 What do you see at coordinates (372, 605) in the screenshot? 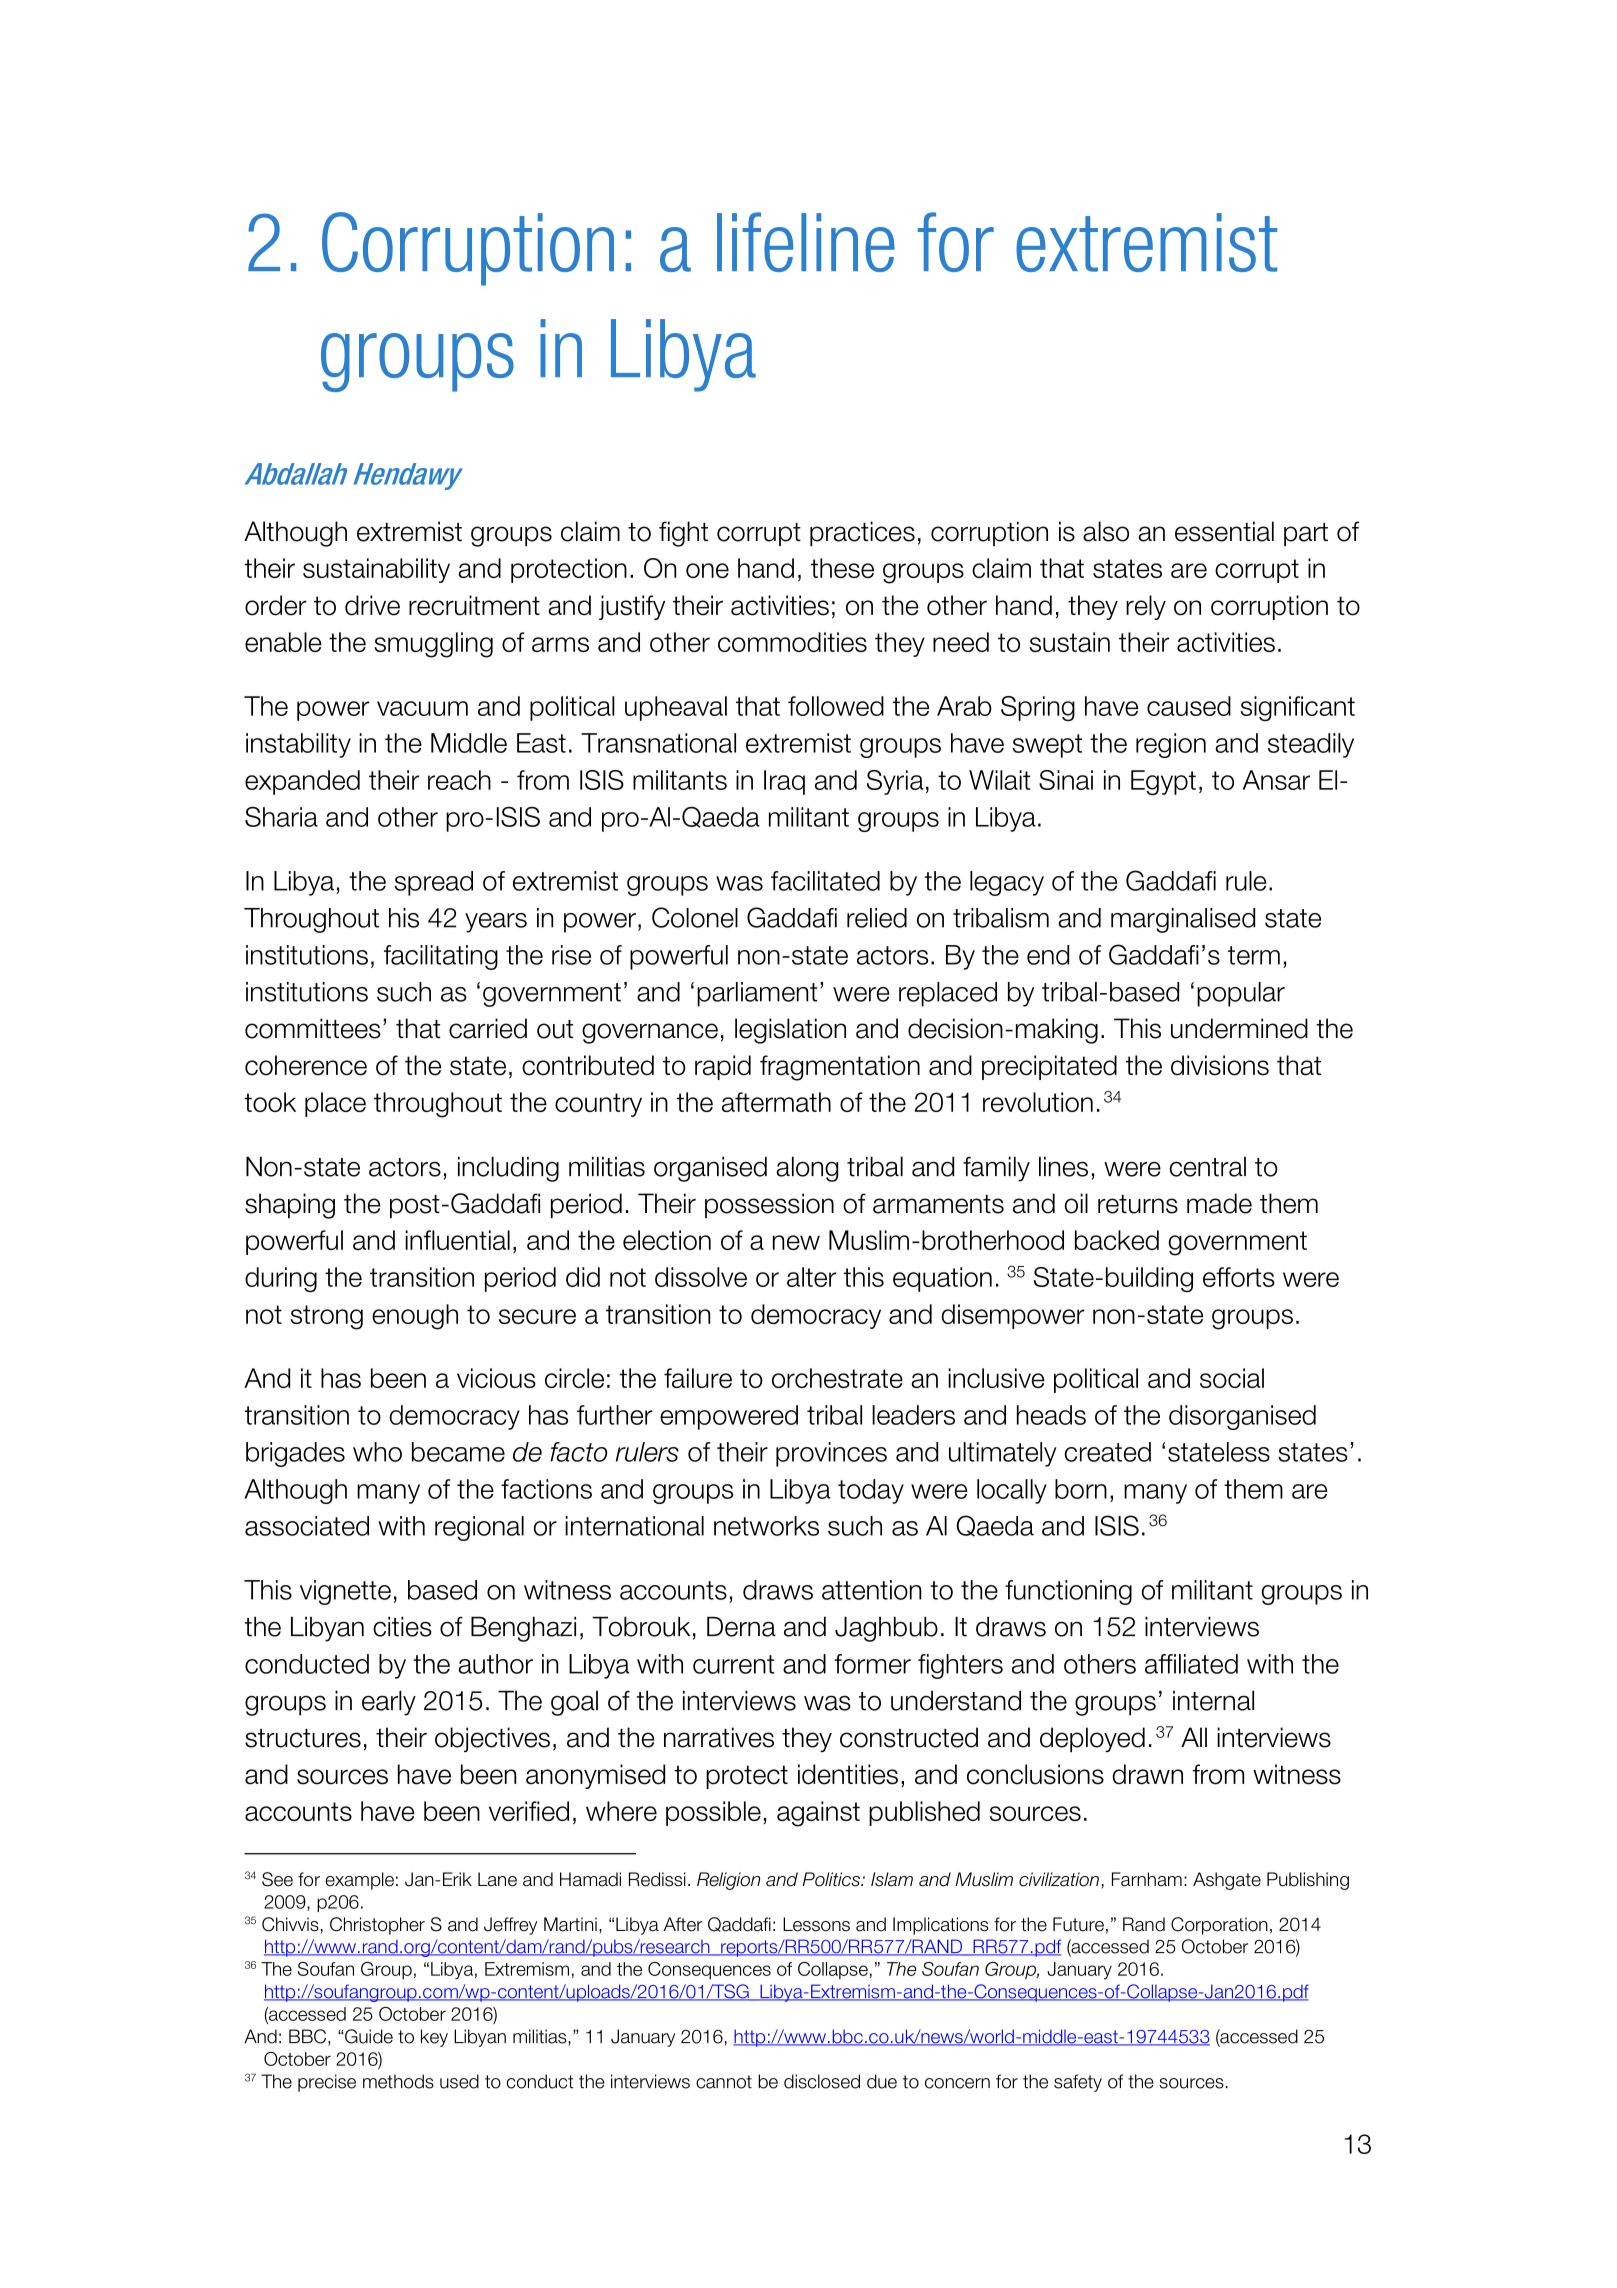
I see `drive` at bounding box center [372, 605].
